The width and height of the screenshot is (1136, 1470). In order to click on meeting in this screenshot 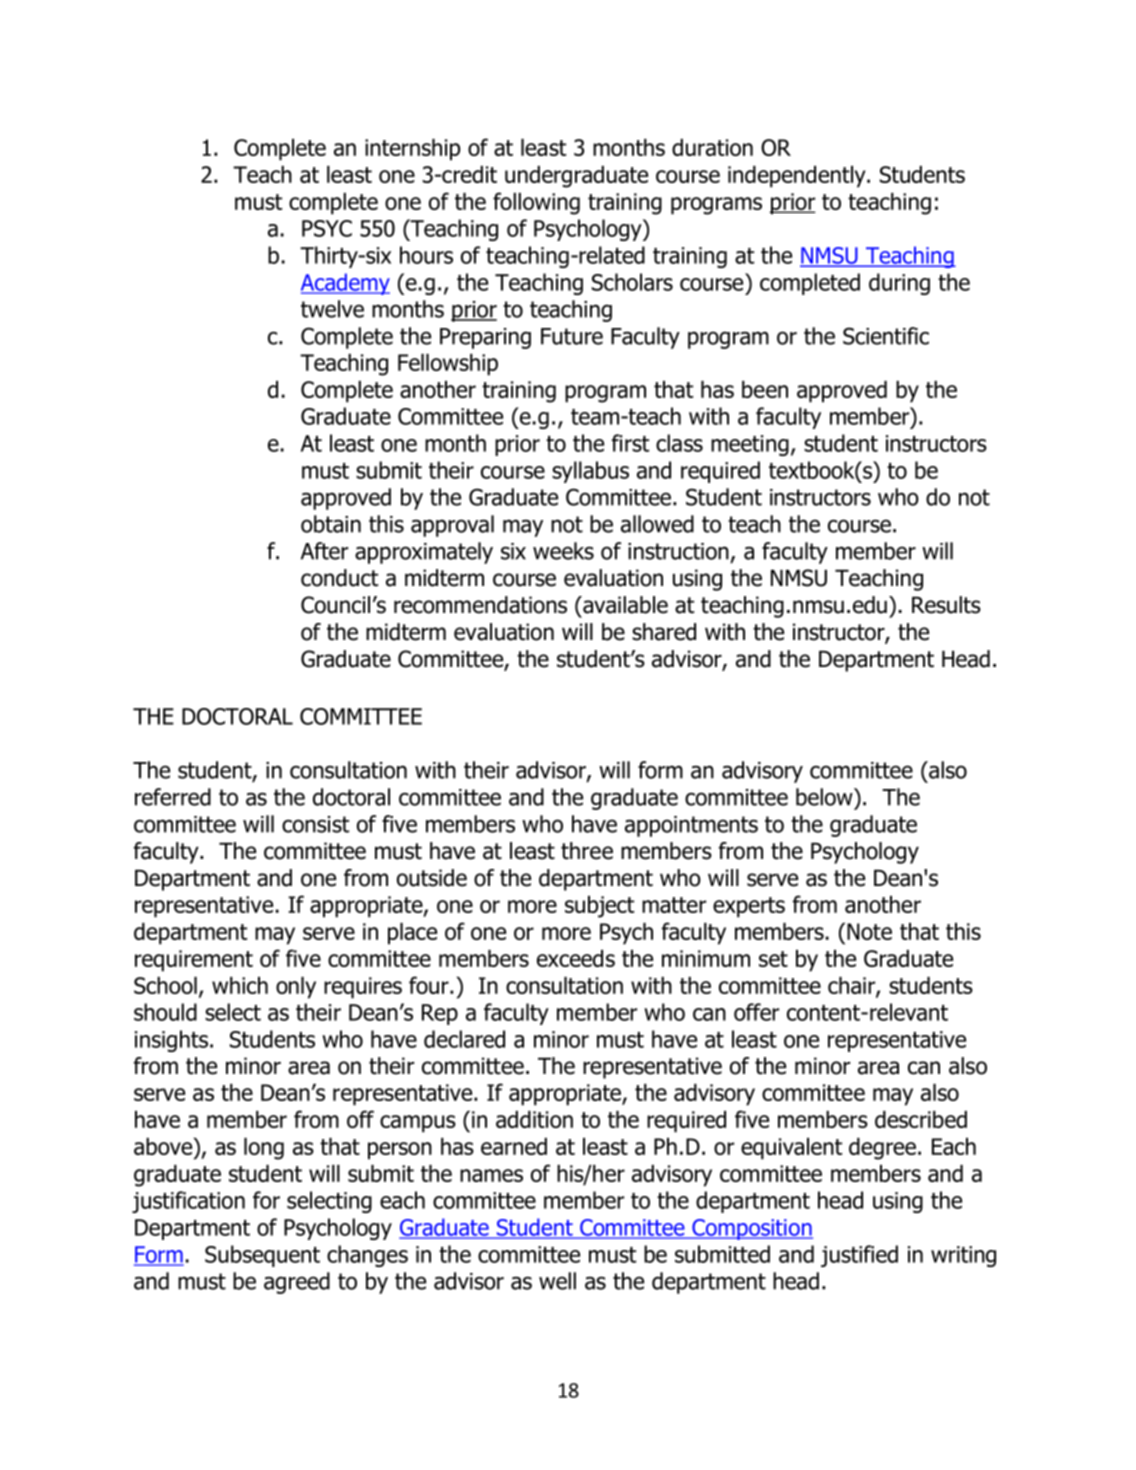, I will do `click(750, 445)`.
